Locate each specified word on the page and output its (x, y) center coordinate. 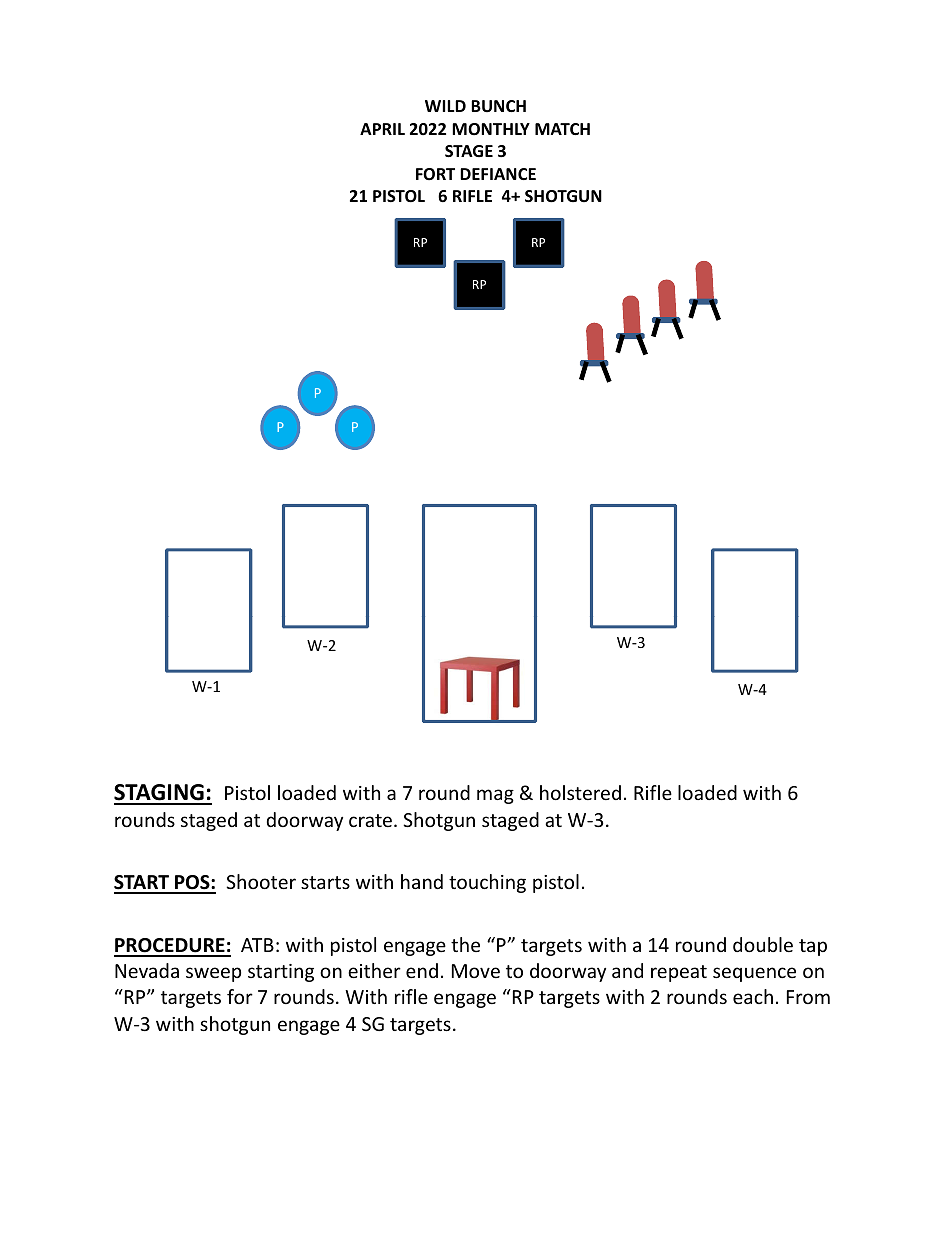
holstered (580, 792)
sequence (754, 974)
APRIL (382, 129)
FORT (435, 174)
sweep (213, 974)
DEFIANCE (498, 174)
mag (495, 796)
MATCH (562, 129)
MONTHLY (491, 129)
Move (476, 971)
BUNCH (498, 106)
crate (370, 820)
